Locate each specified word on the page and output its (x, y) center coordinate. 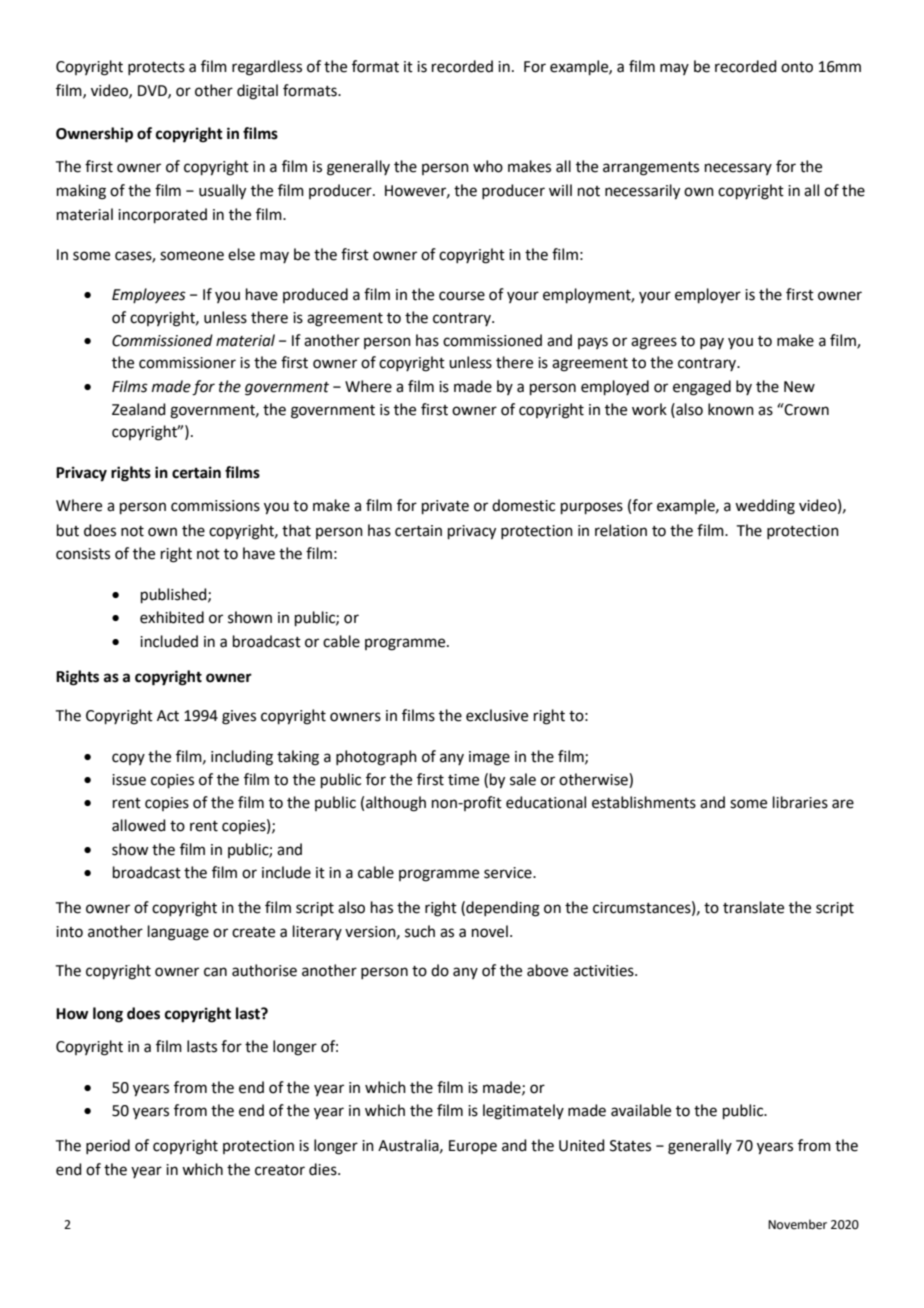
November (797, 1224)
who (488, 166)
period (108, 1146)
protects (156, 68)
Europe (473, 1147)
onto (797, 67)
